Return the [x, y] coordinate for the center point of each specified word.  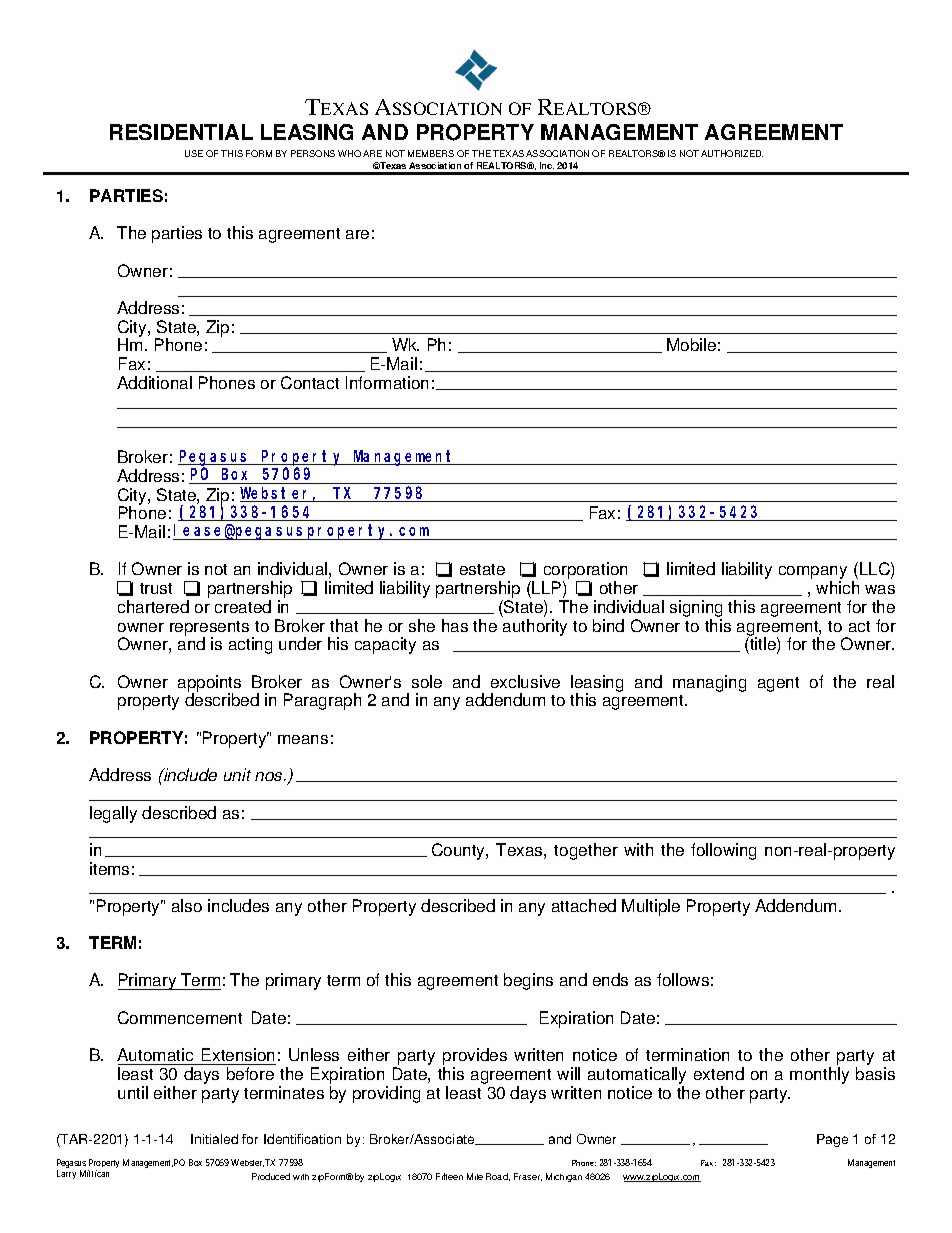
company [813, 574]
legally [113, 814]
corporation [584, 572]
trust [156, 588]
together [586, 851]
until [133, 1092]
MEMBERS [431, 153]
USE [194, 153]
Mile [475, 1176]
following [723, 851]
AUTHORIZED [732, 153]
